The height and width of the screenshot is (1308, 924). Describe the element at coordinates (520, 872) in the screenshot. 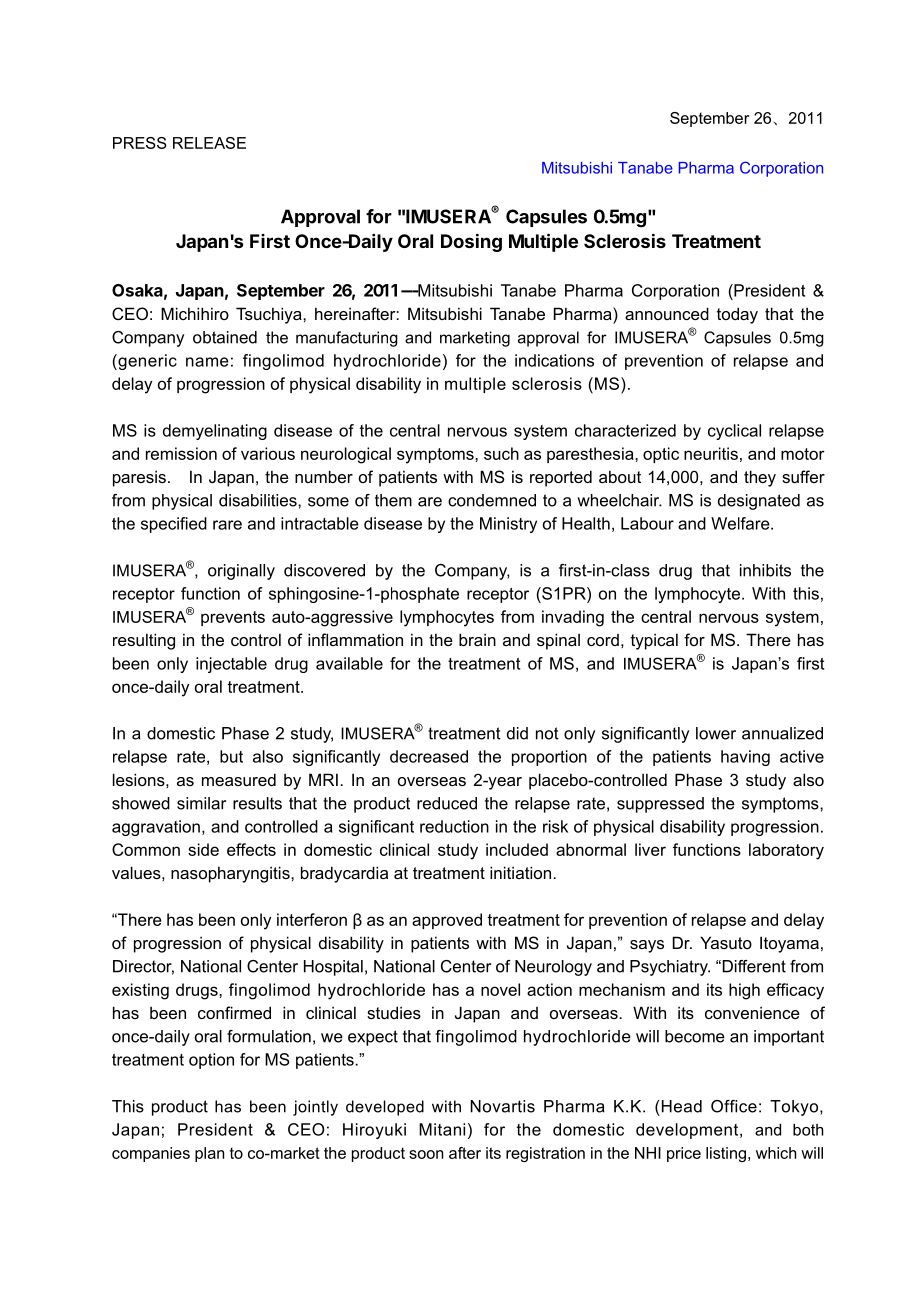

I see `initiation` at that location.
